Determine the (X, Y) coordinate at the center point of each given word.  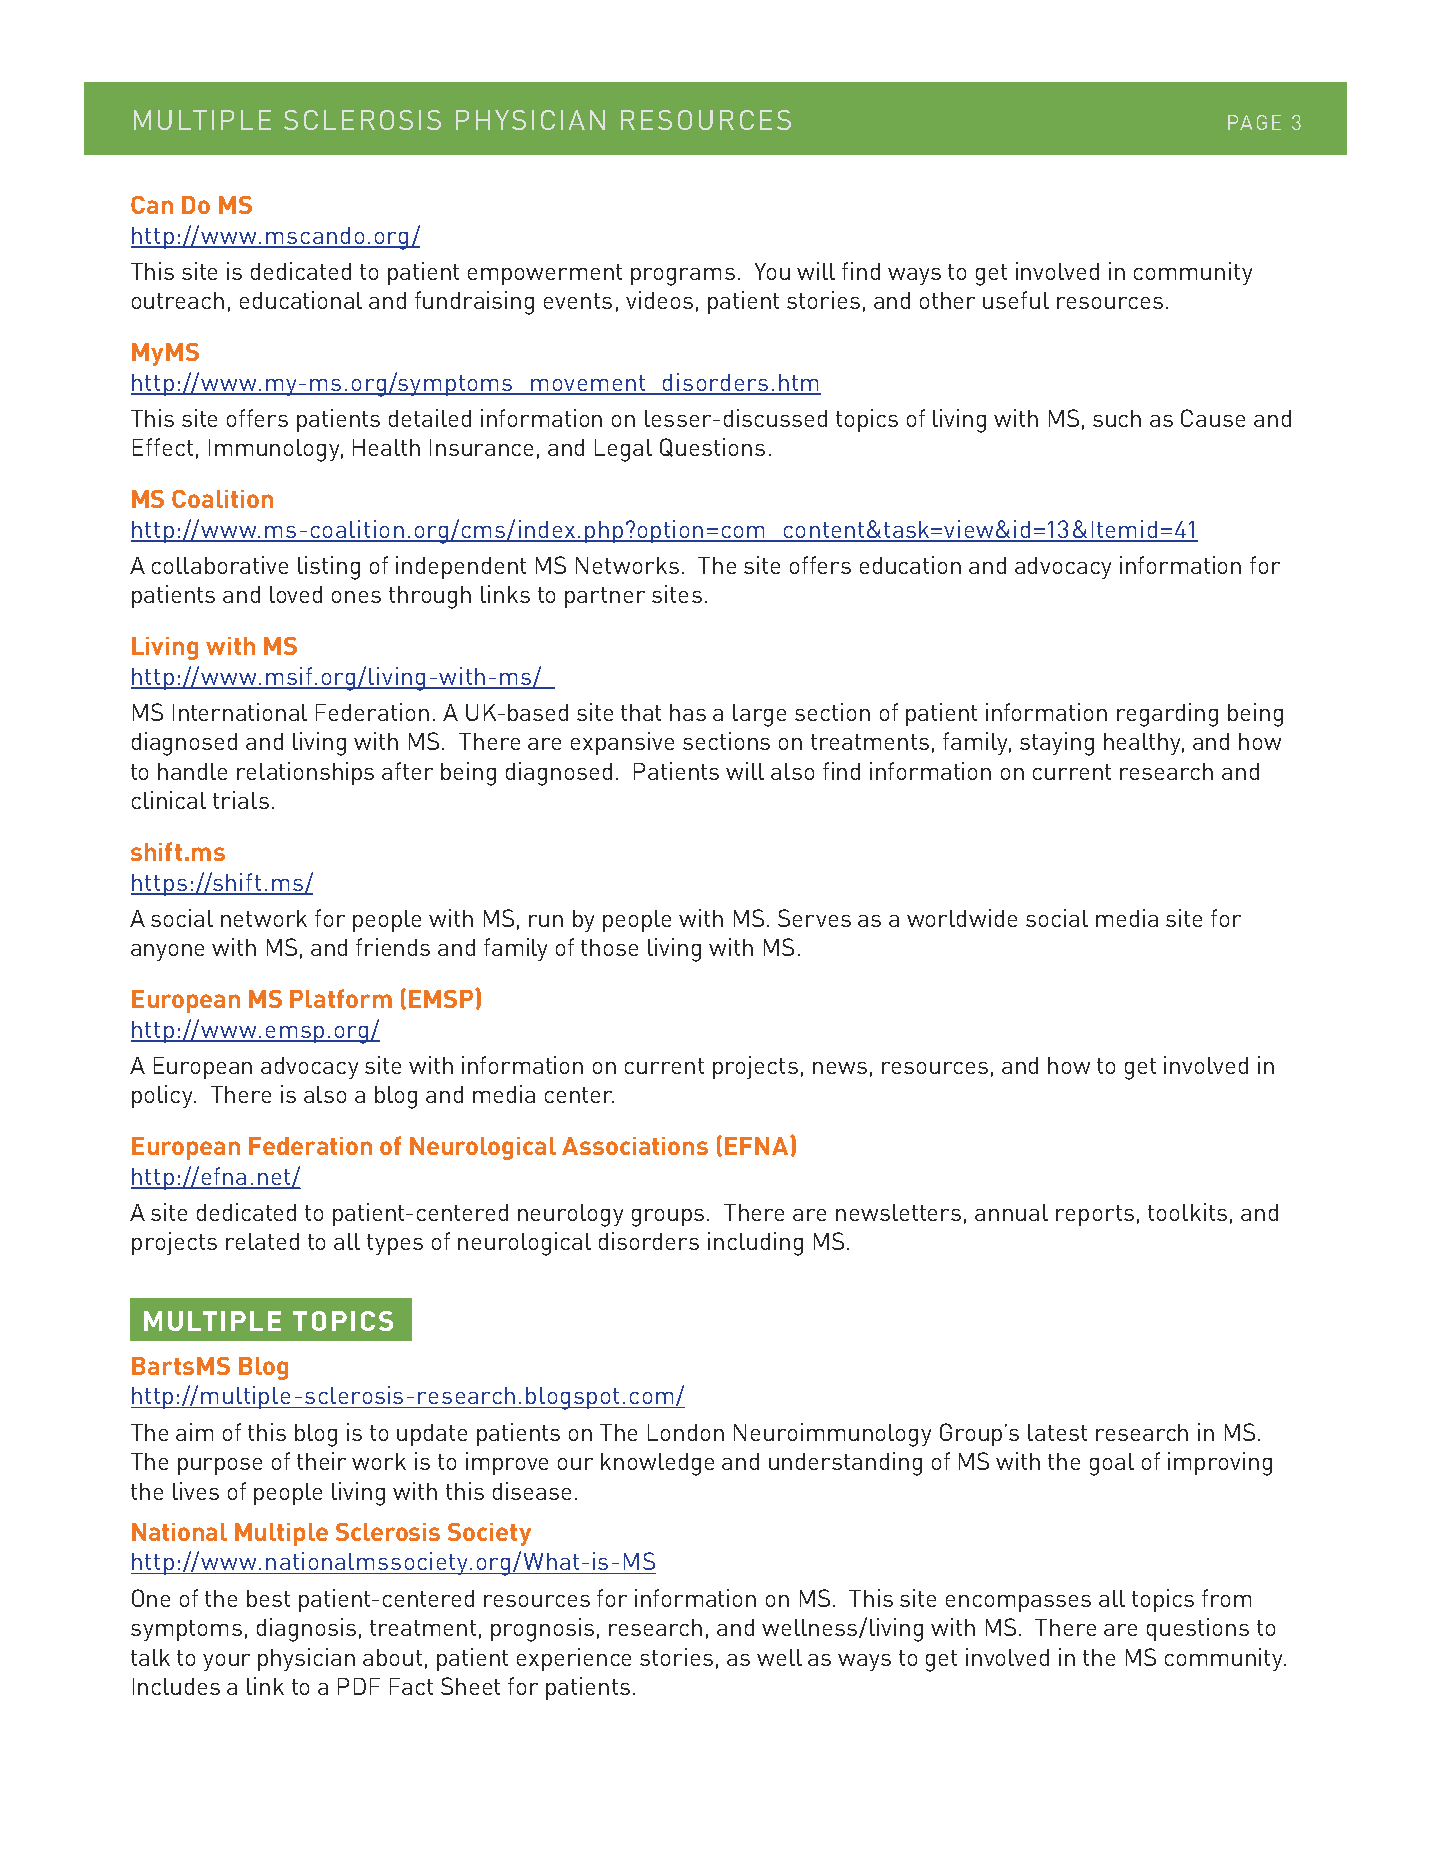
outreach (178, 300)
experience (574, 1659)
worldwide (962, 918)
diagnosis (306, 1630)
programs (683, 277)
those (609, 947)
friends (393, 947)
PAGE (1254, 122)
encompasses (1018, 1603)
